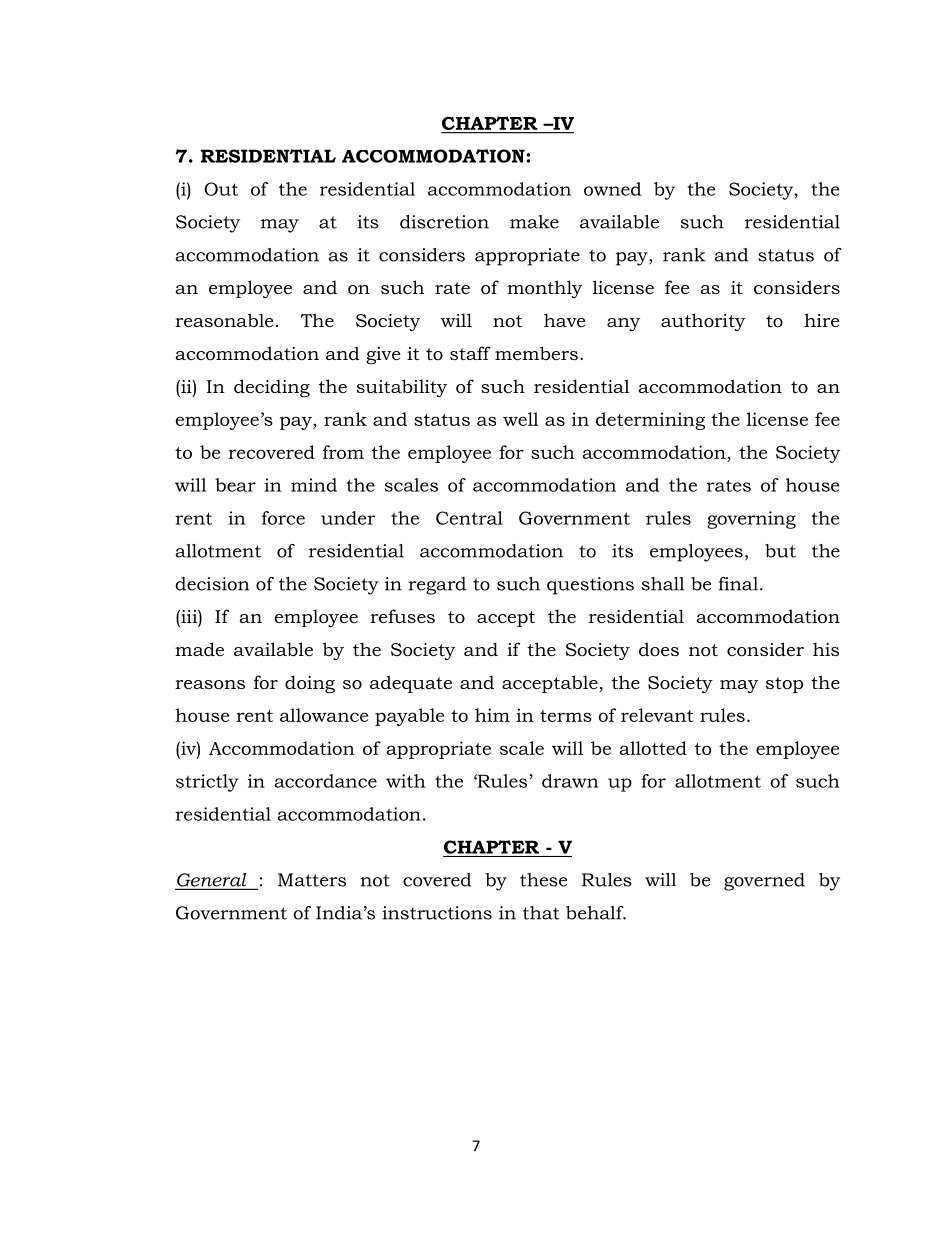 The image size is (952, 1233). Describe the element at coordinates (312, 880) in the screenshot. I see `Matters` at that location.
